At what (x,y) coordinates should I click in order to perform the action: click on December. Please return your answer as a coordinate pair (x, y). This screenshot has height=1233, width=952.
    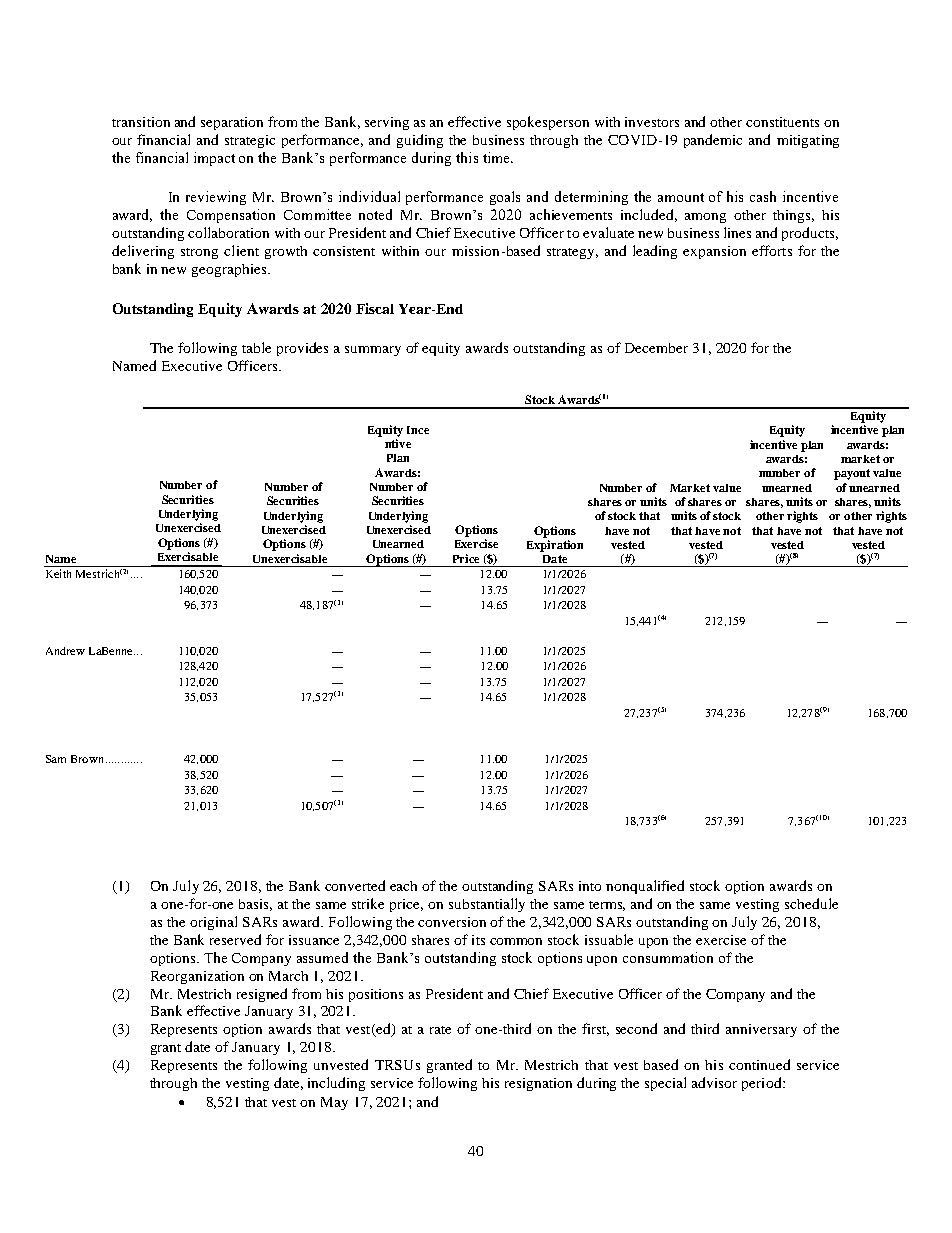
    Looking at the image, I should click on (656, 348).
